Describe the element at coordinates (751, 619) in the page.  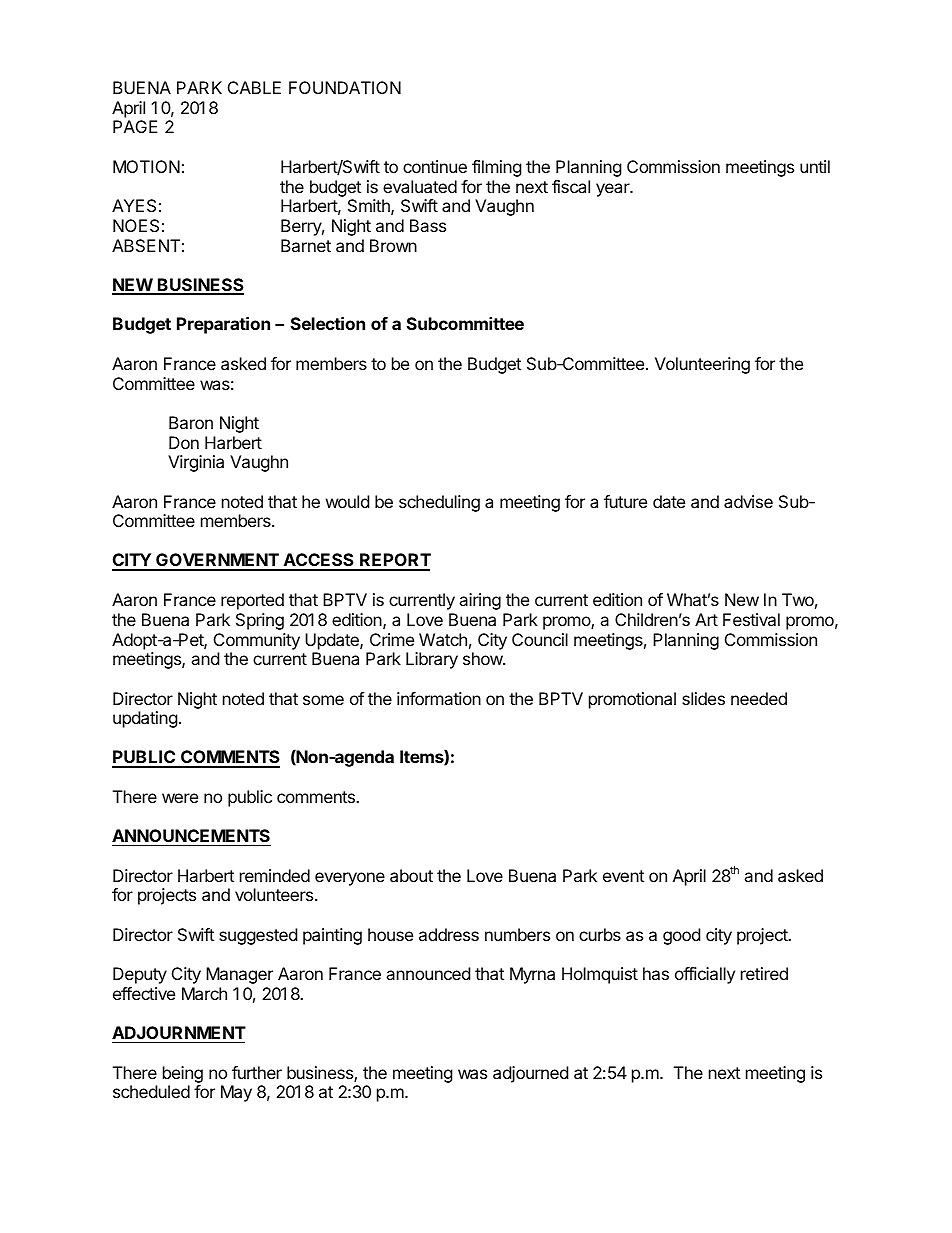
I see `Festival` at that location.
